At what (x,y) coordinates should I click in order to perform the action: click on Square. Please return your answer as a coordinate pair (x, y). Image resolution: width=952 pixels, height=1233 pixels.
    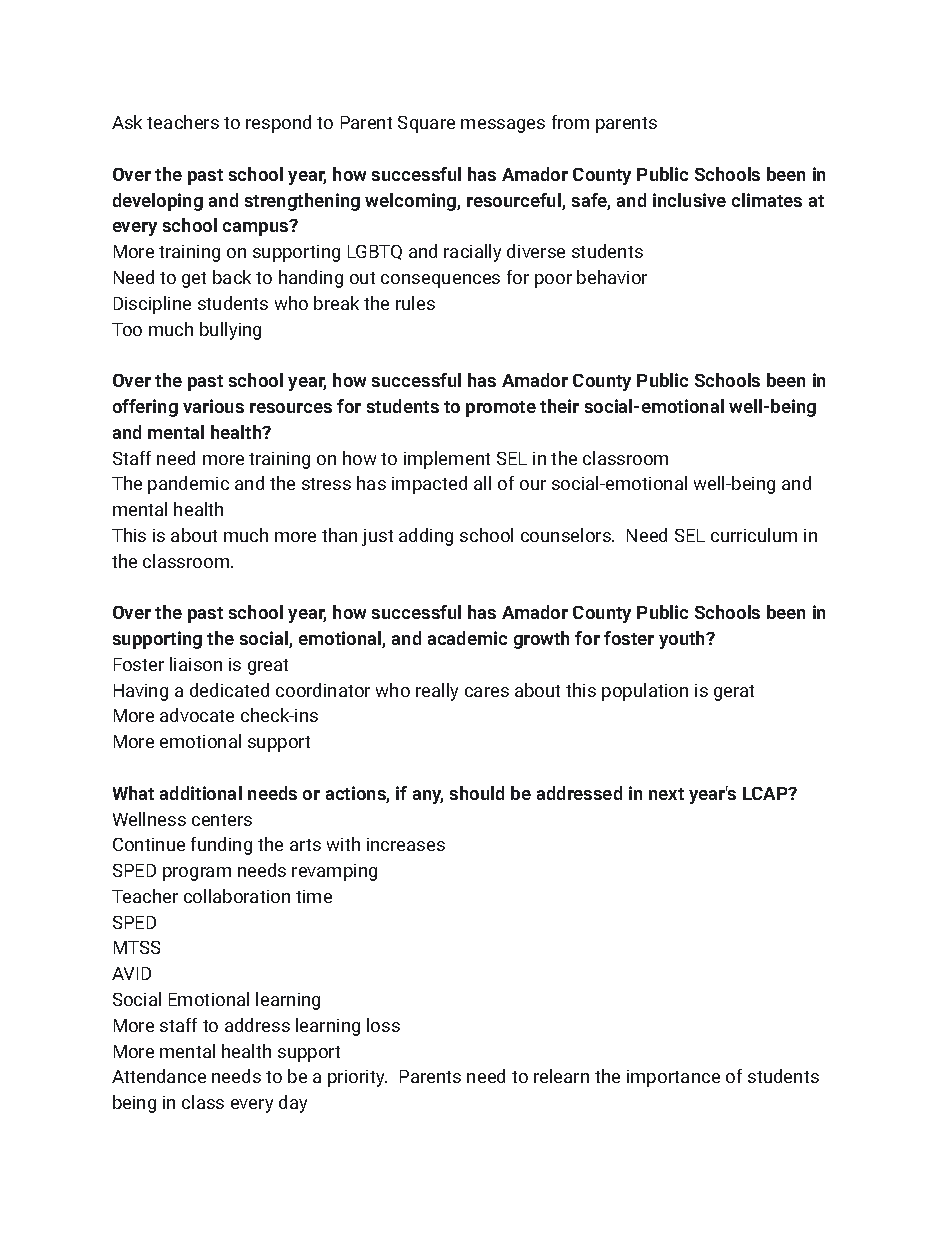
    Looking at the image, I should click on (426, 124).
